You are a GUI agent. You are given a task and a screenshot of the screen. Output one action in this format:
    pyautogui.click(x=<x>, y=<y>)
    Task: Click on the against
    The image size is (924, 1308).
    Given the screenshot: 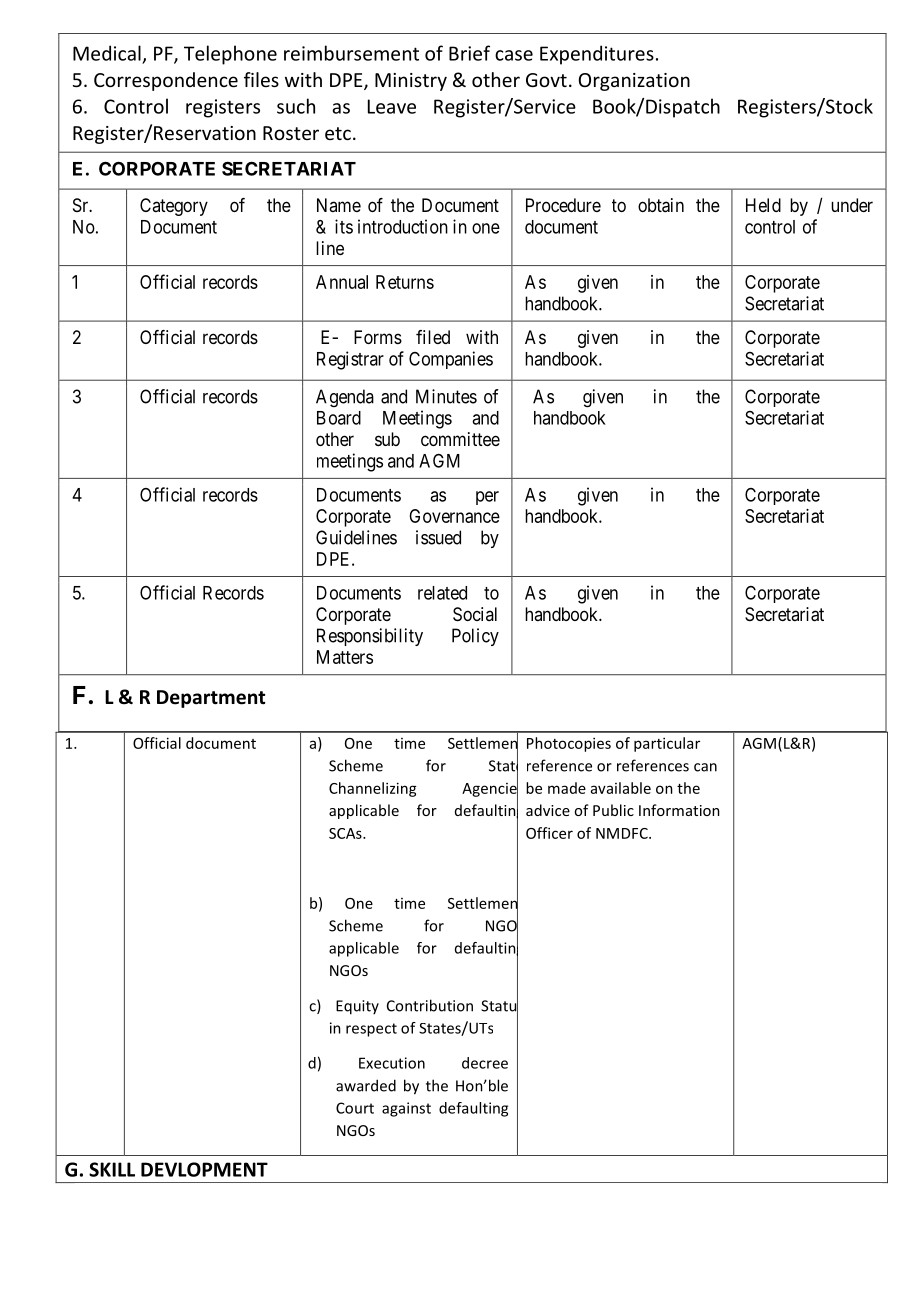 What is the action you would take?
    pyautogui.click(x=406, y=1109)
